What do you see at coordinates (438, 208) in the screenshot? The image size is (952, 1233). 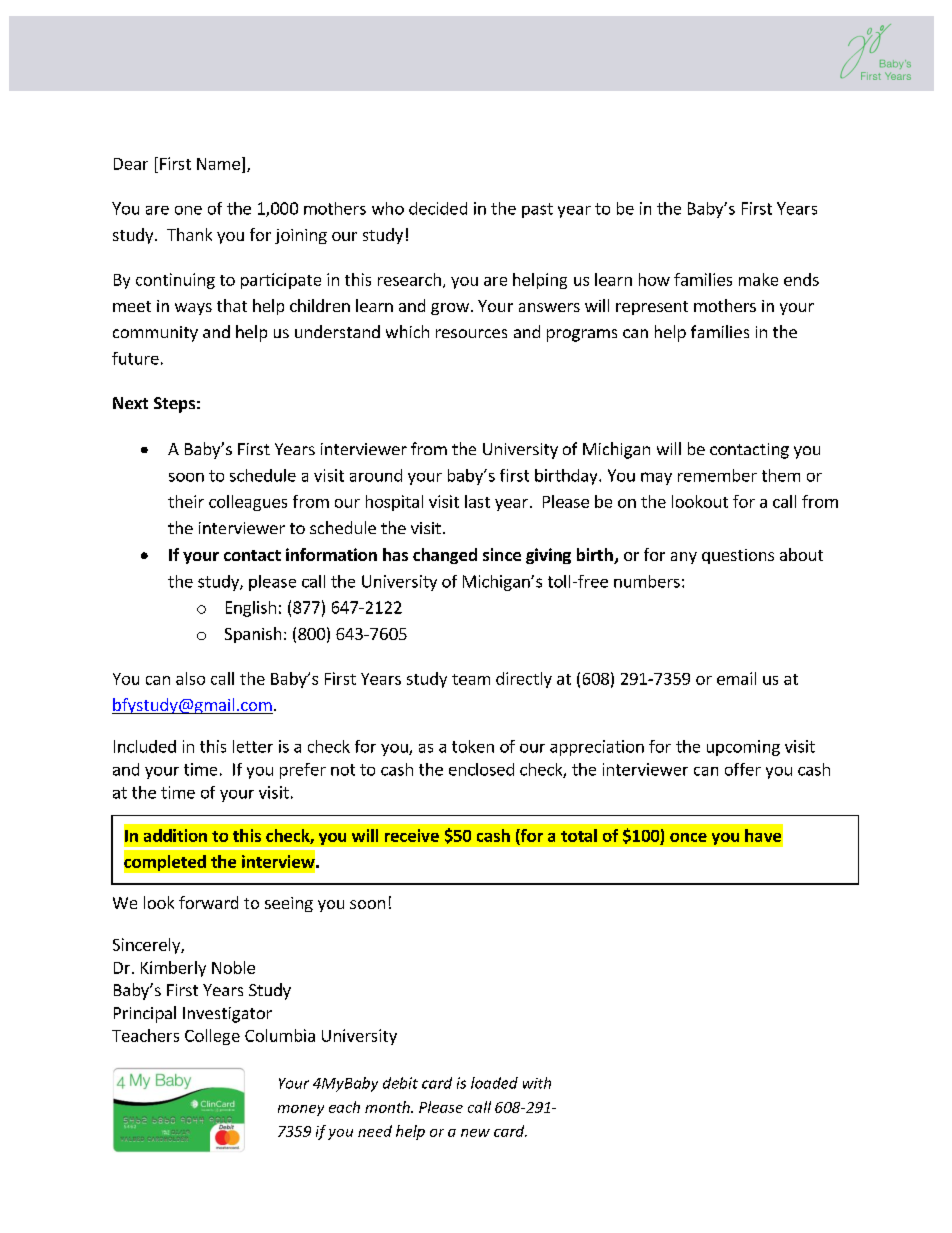 I see `decided` at bounding box center [438, 208].
